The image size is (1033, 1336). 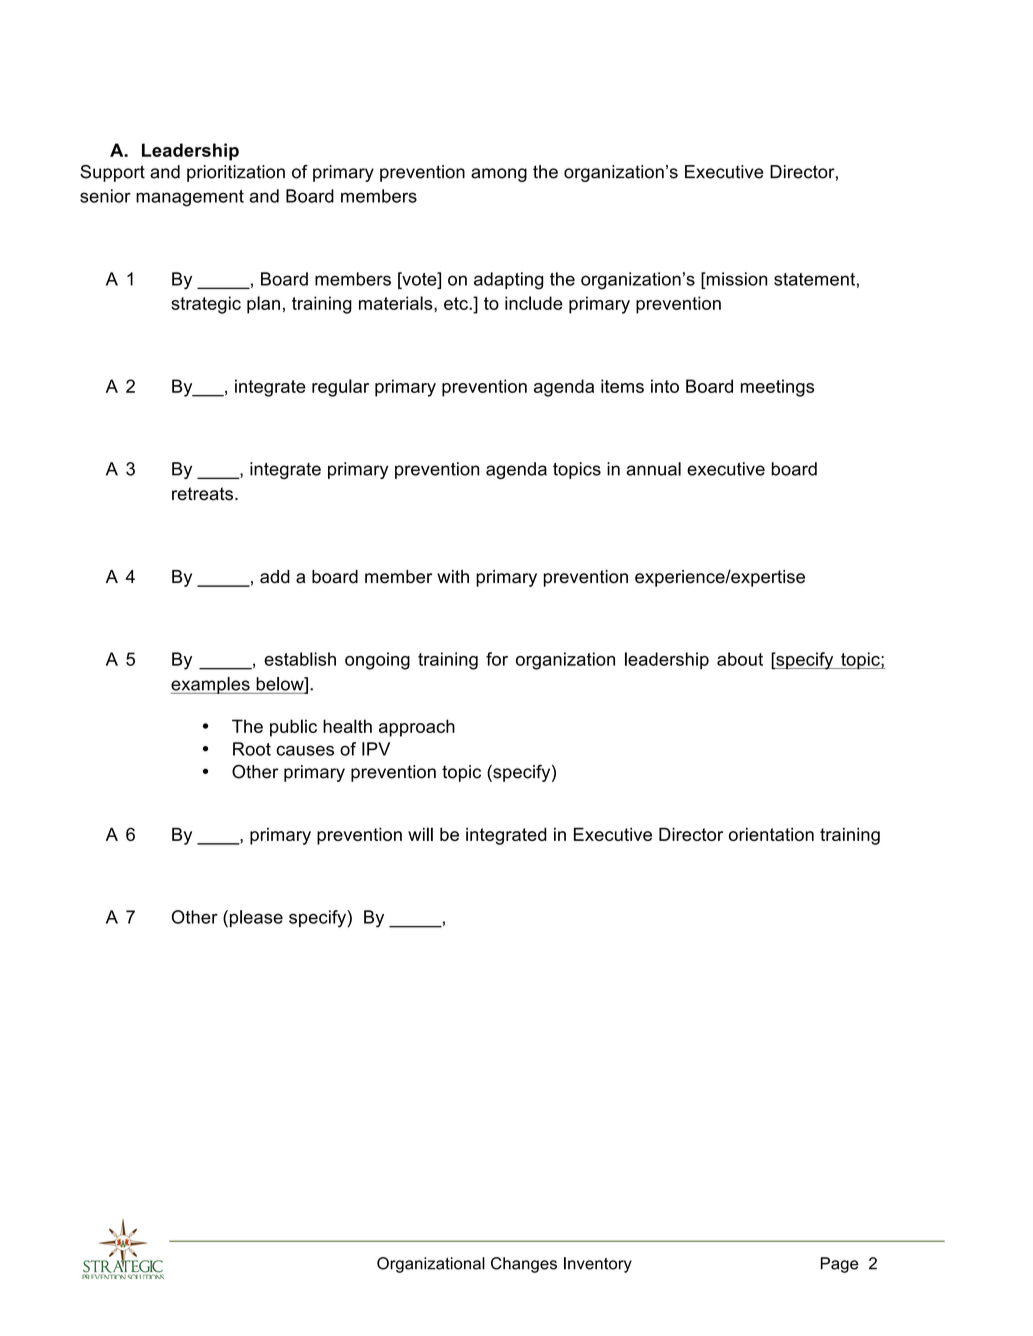 I want to click on management, so click(x=190, y=198).
